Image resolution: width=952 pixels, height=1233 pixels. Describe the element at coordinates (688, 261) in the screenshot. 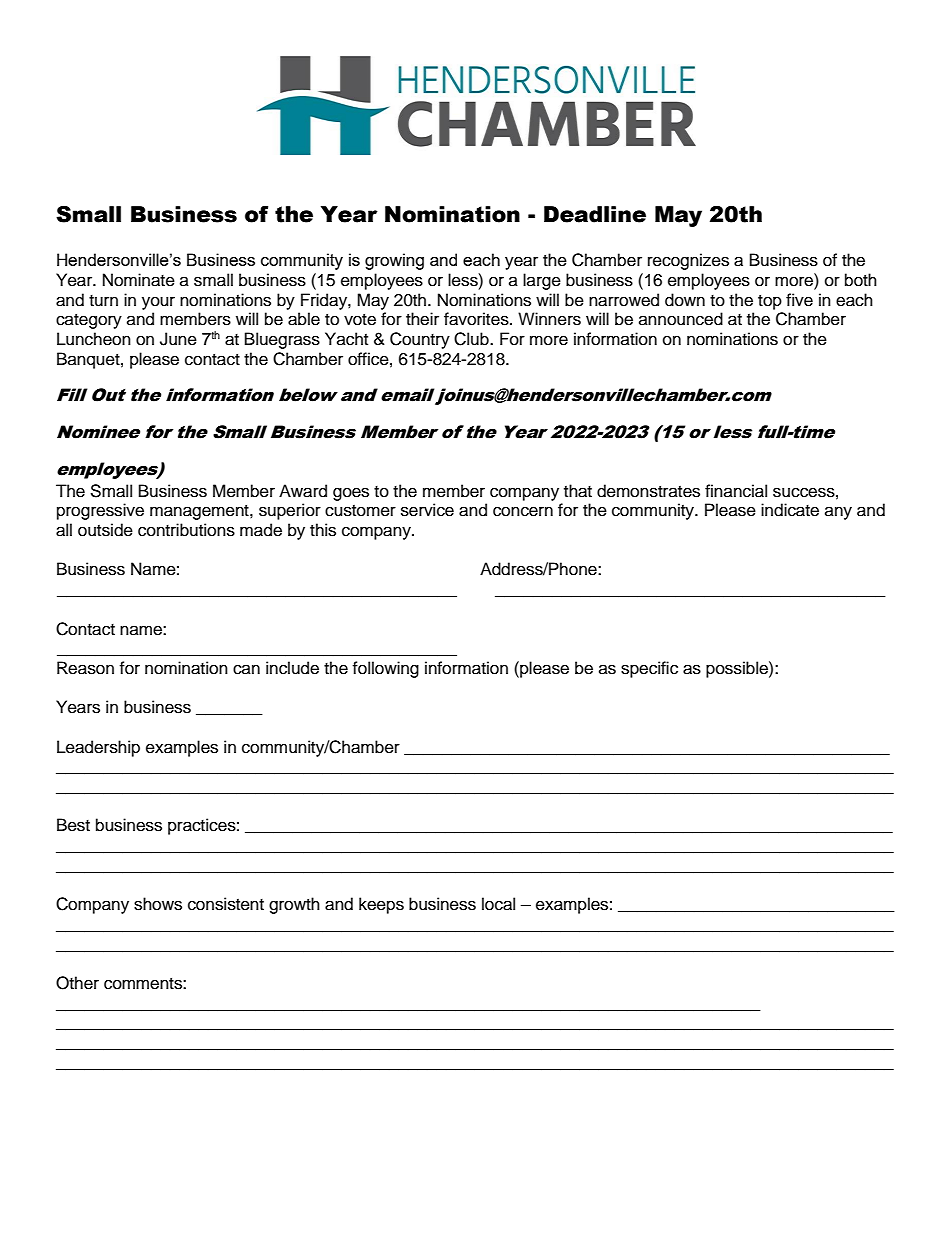

I see `recognizes` at that location.
